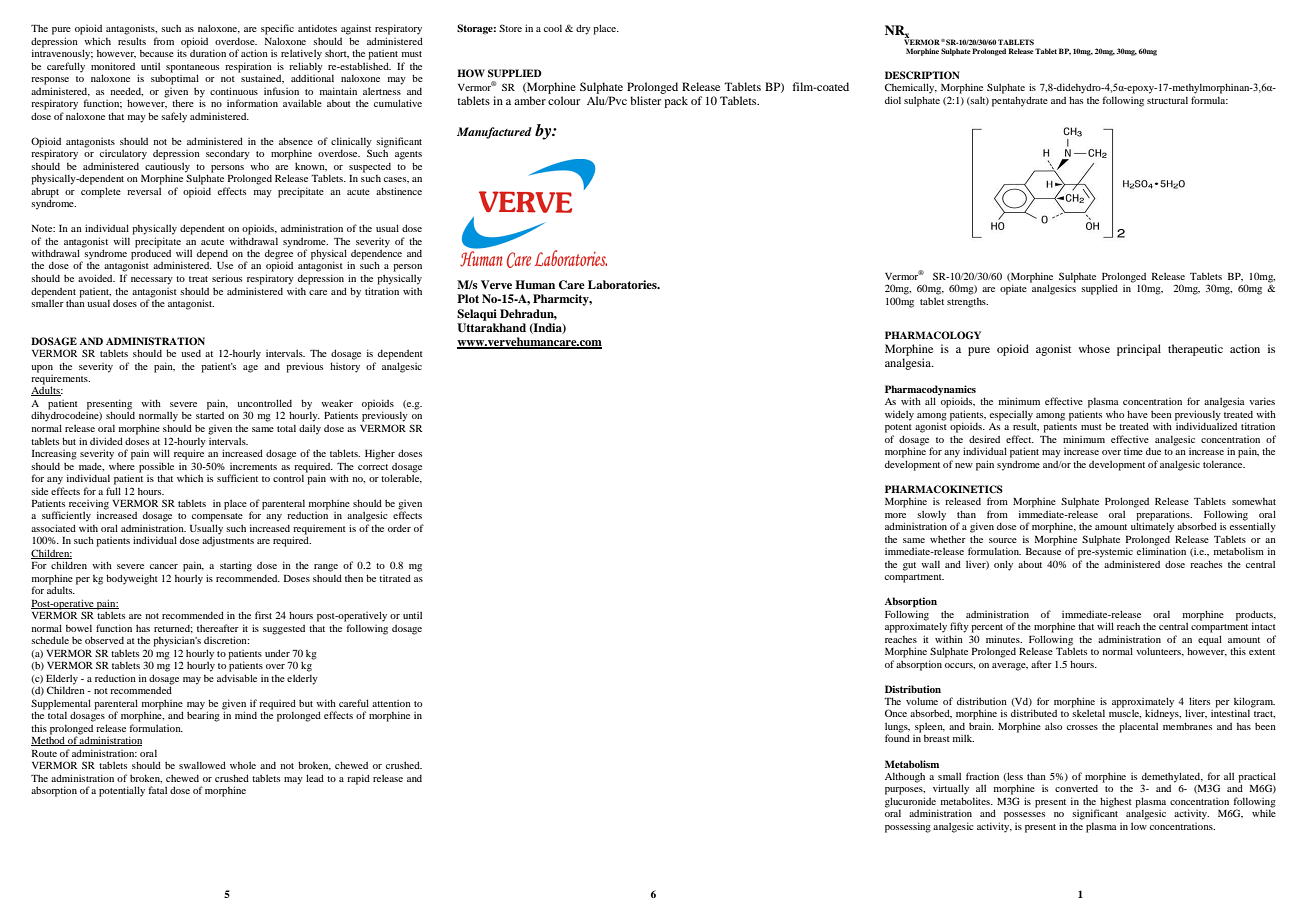 The image size is (1307, 924). Describe the element at coordinates (210, 415) in the document. I see `started` at that location.
